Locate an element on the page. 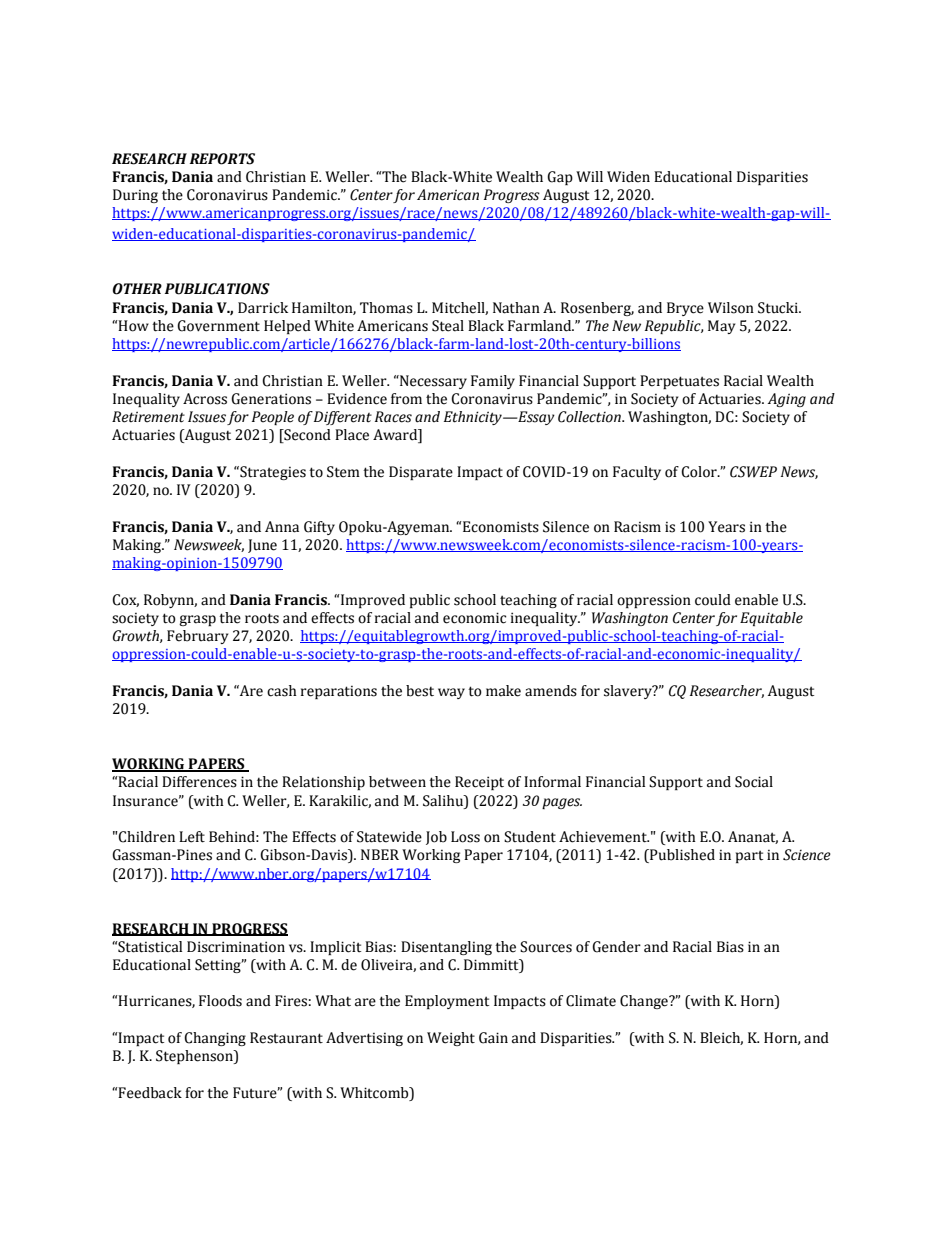 The width and height of the document is (952, 1233). Change is located at coordinates (645, 1002).
